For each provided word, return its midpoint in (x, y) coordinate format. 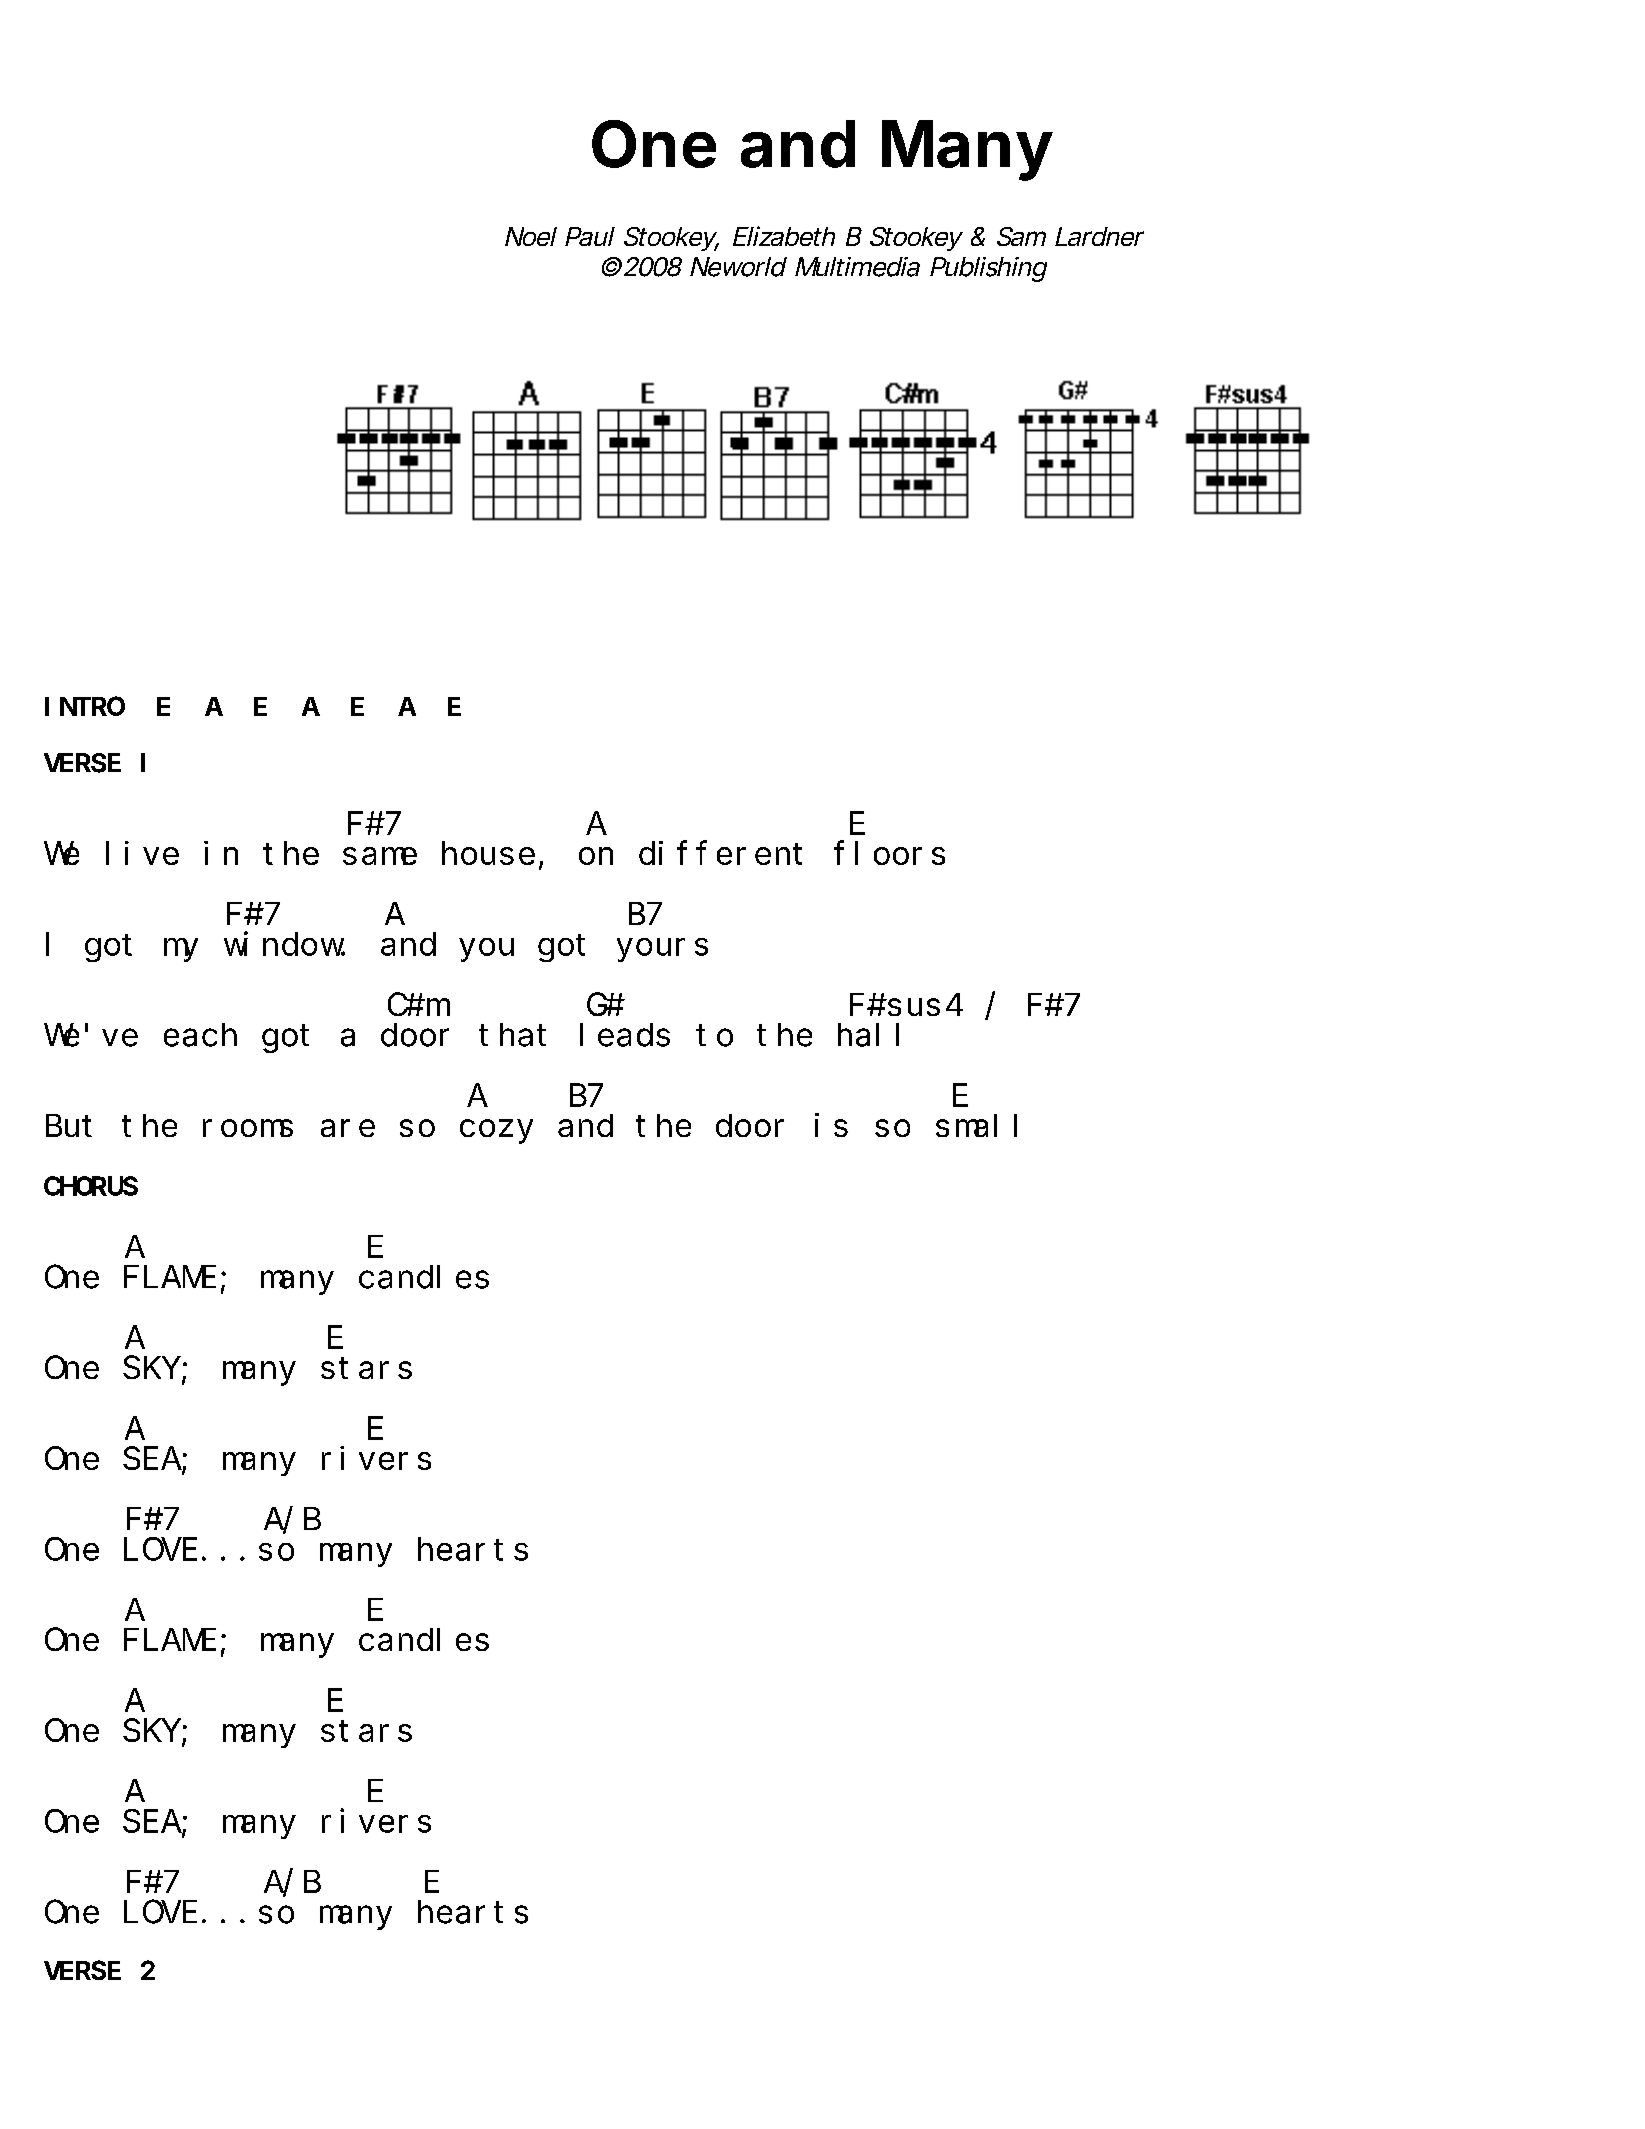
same (380, 856)
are (348, 1128)
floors (889, 853)
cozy (496, 1132)
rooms (248, 1128)
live (142, 853)
